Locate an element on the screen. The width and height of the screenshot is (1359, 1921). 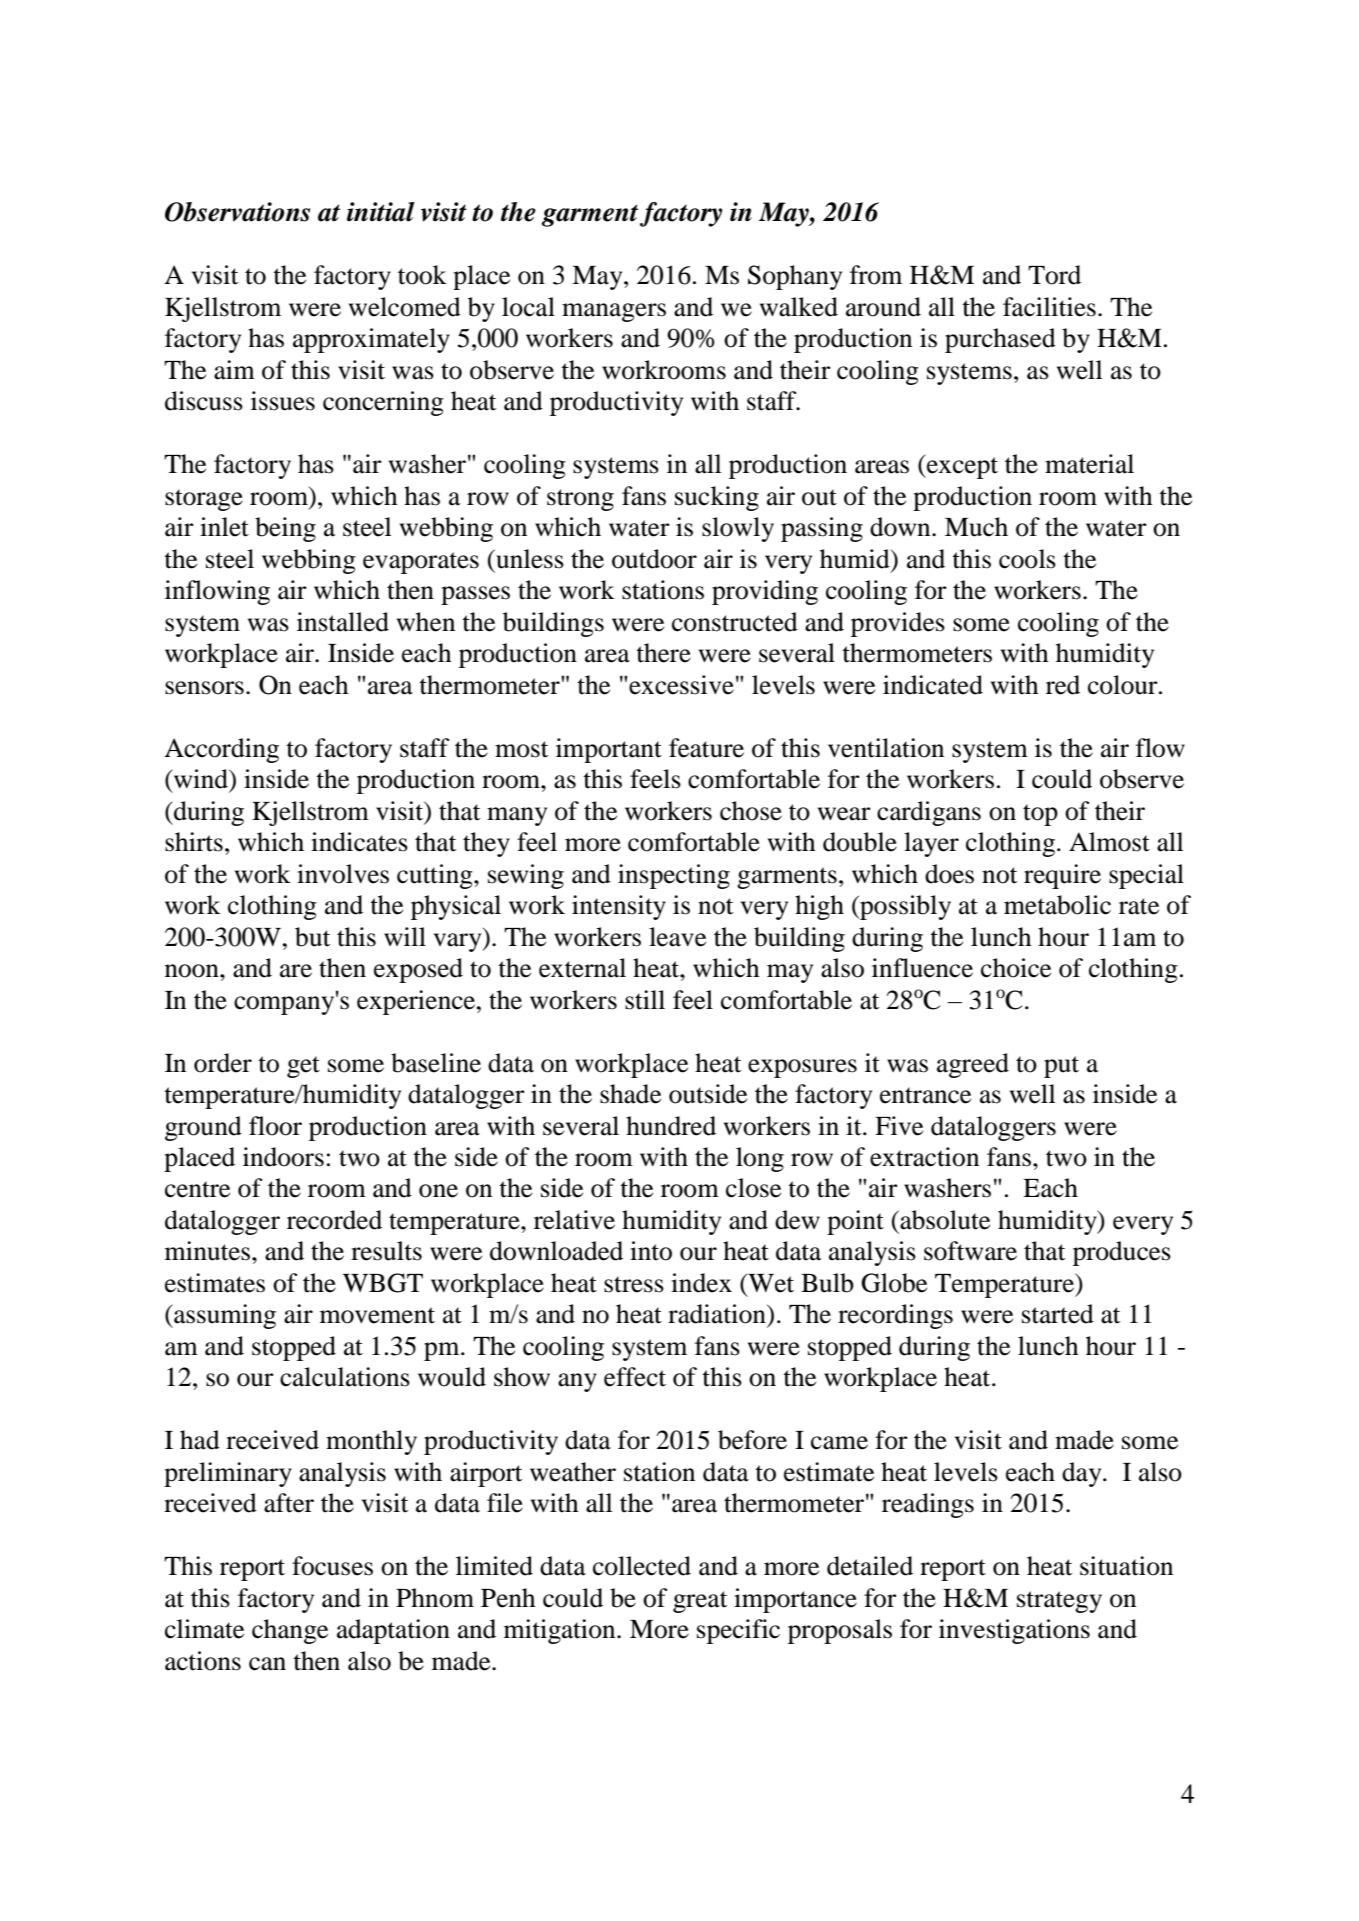
put is located at coordinates (1061, 1067).
